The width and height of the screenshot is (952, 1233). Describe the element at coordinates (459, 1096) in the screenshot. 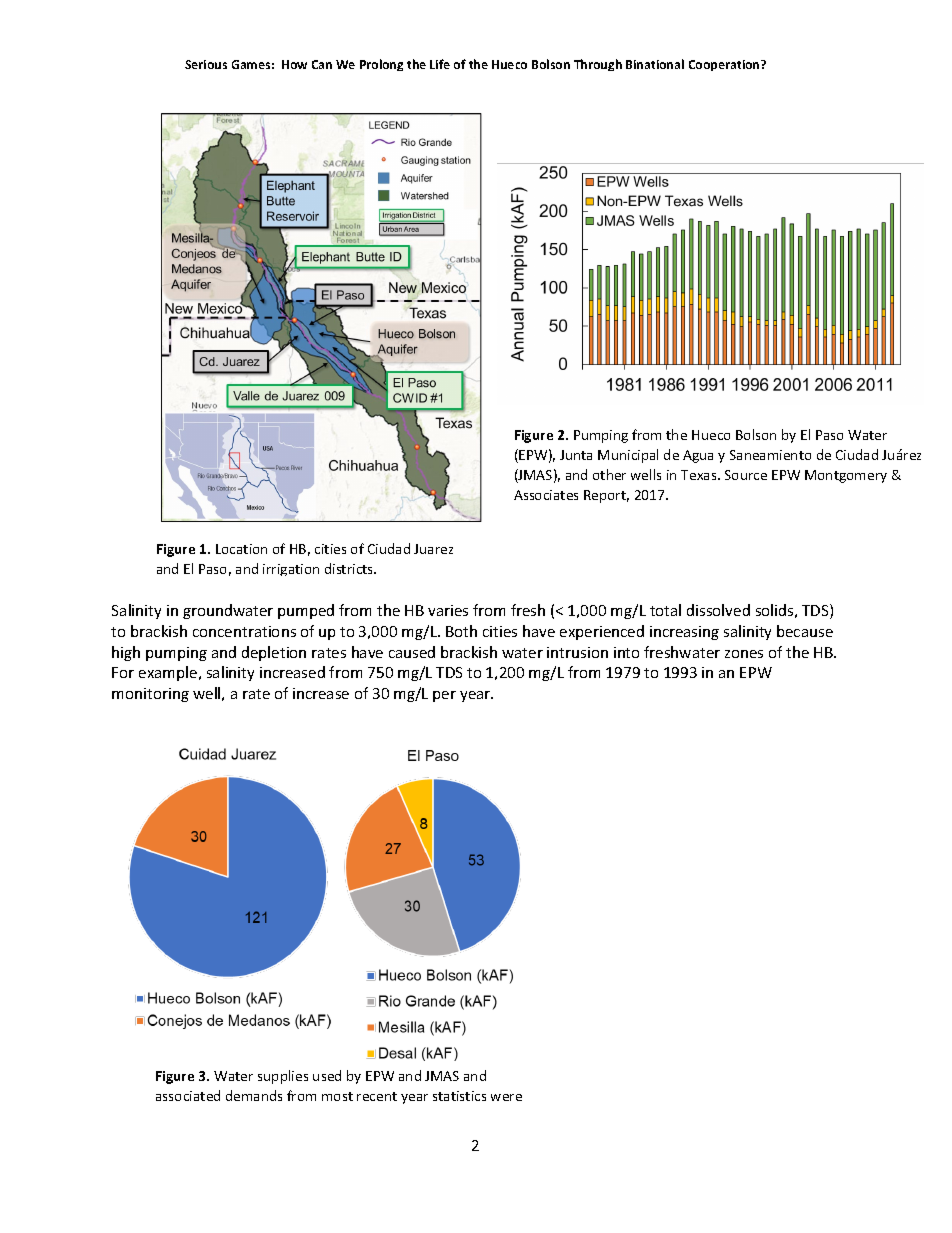

I see `statistics` at that location.
